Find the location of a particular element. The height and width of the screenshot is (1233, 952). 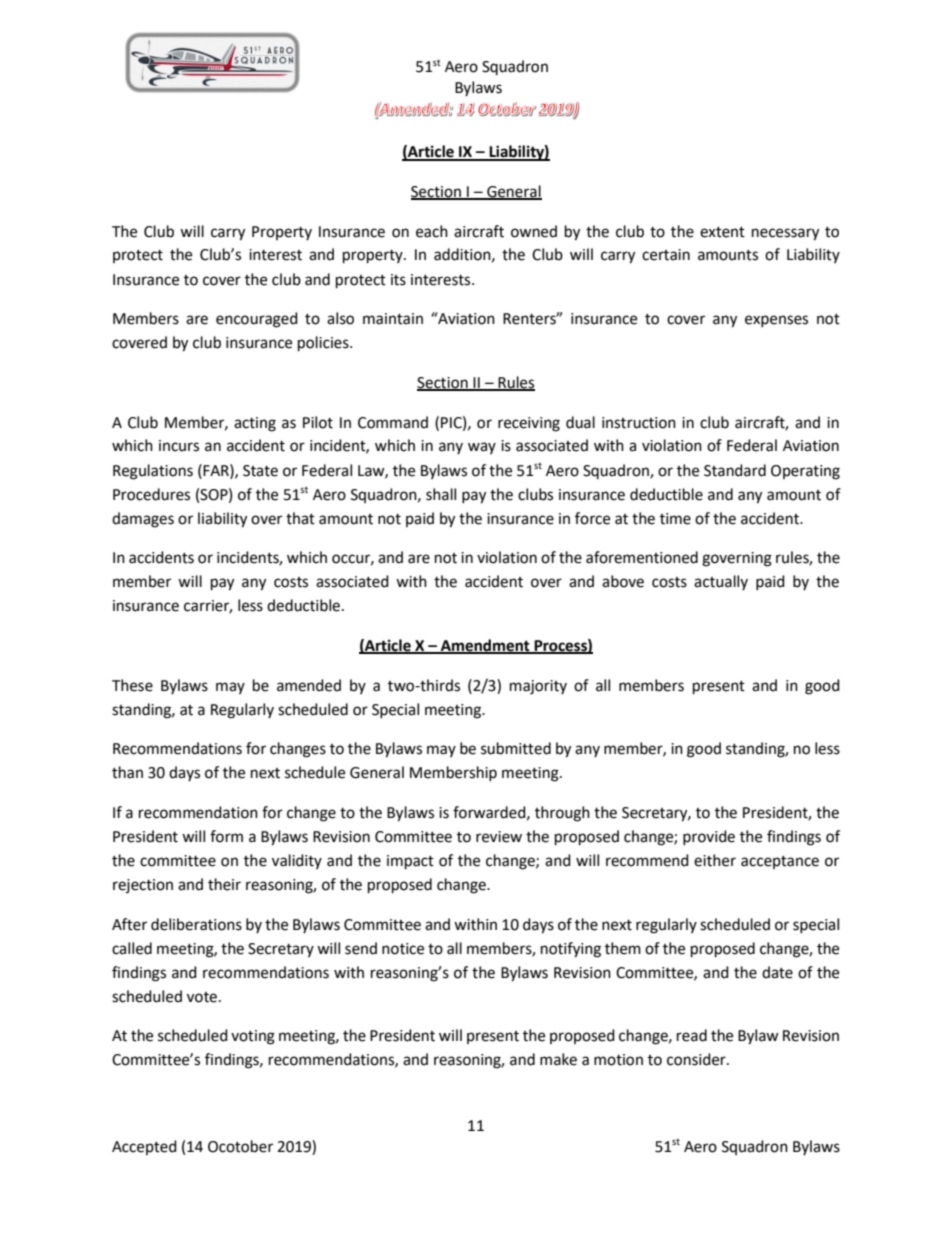

These is located at coordinates (132, 685).
